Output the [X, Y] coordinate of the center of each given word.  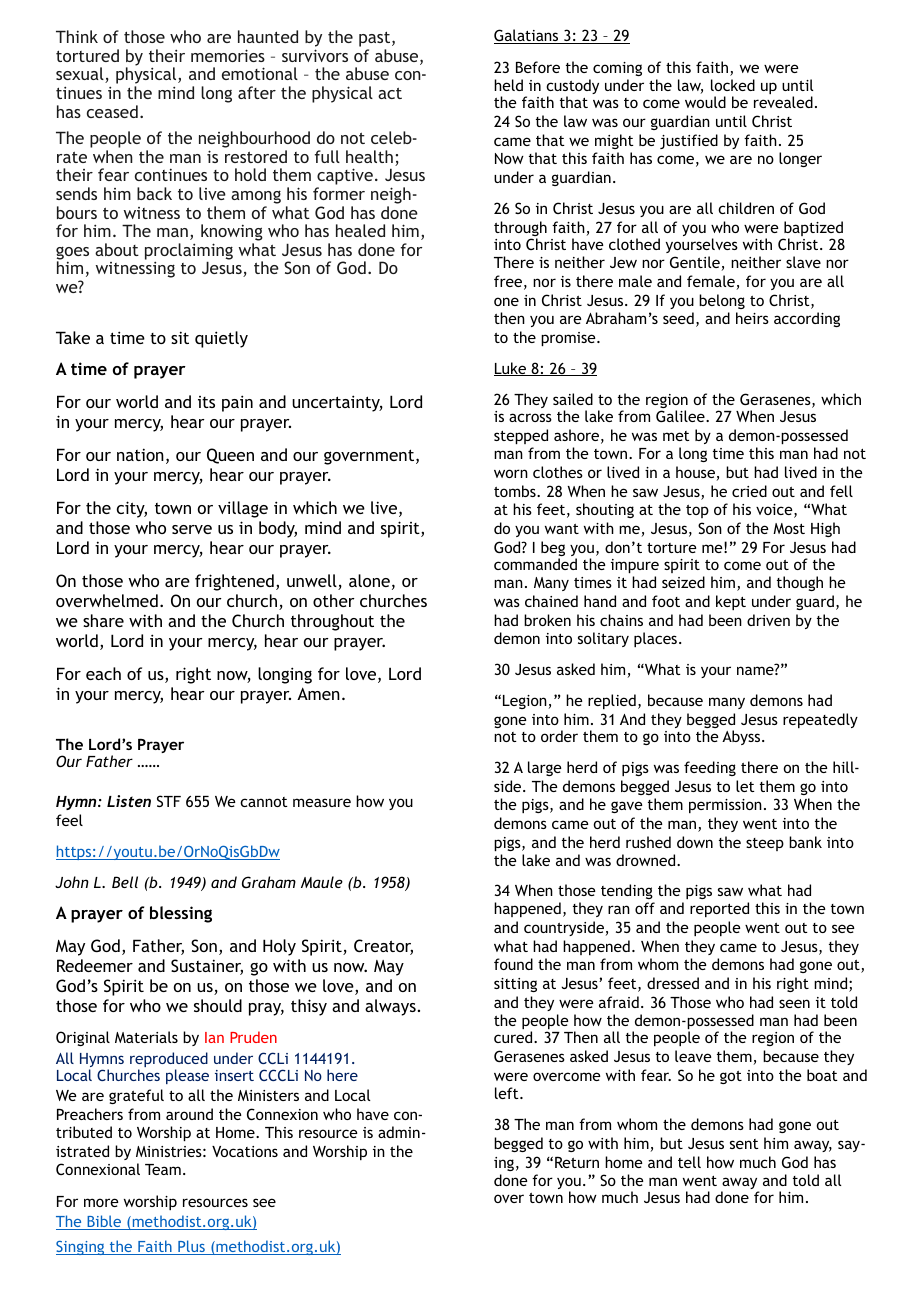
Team [163, 1169]
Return [577, 1162]
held [508, 85]
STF [169, 801]
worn [511, 473]
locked [733, 85]
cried [749, 491]
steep [765, 844]
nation [140, 454]
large [544, 768]
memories [228, 55]
